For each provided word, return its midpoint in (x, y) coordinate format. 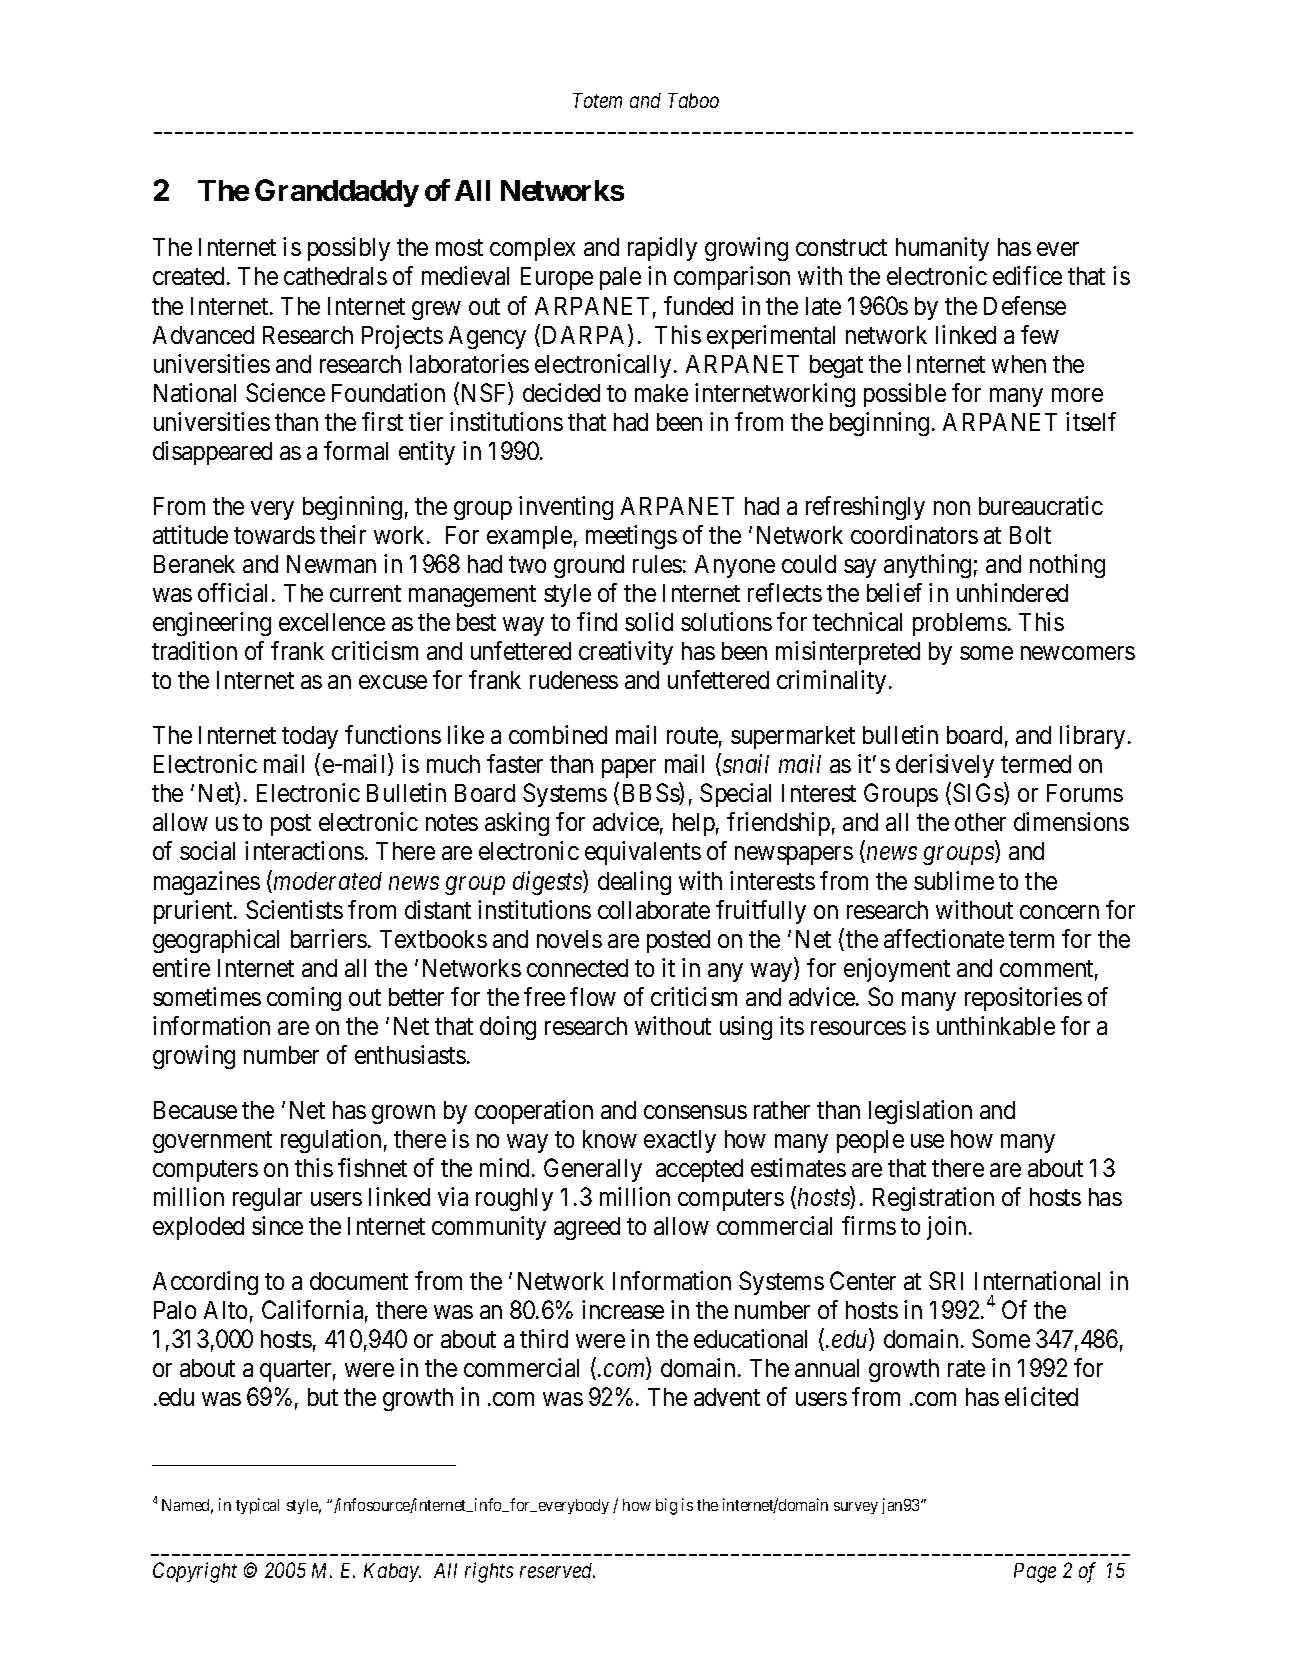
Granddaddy (337, 193)
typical (257, 1506)
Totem (597, 100)
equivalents (643, 853)
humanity (942, 249)
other (980, 822)
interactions (304, 850)
